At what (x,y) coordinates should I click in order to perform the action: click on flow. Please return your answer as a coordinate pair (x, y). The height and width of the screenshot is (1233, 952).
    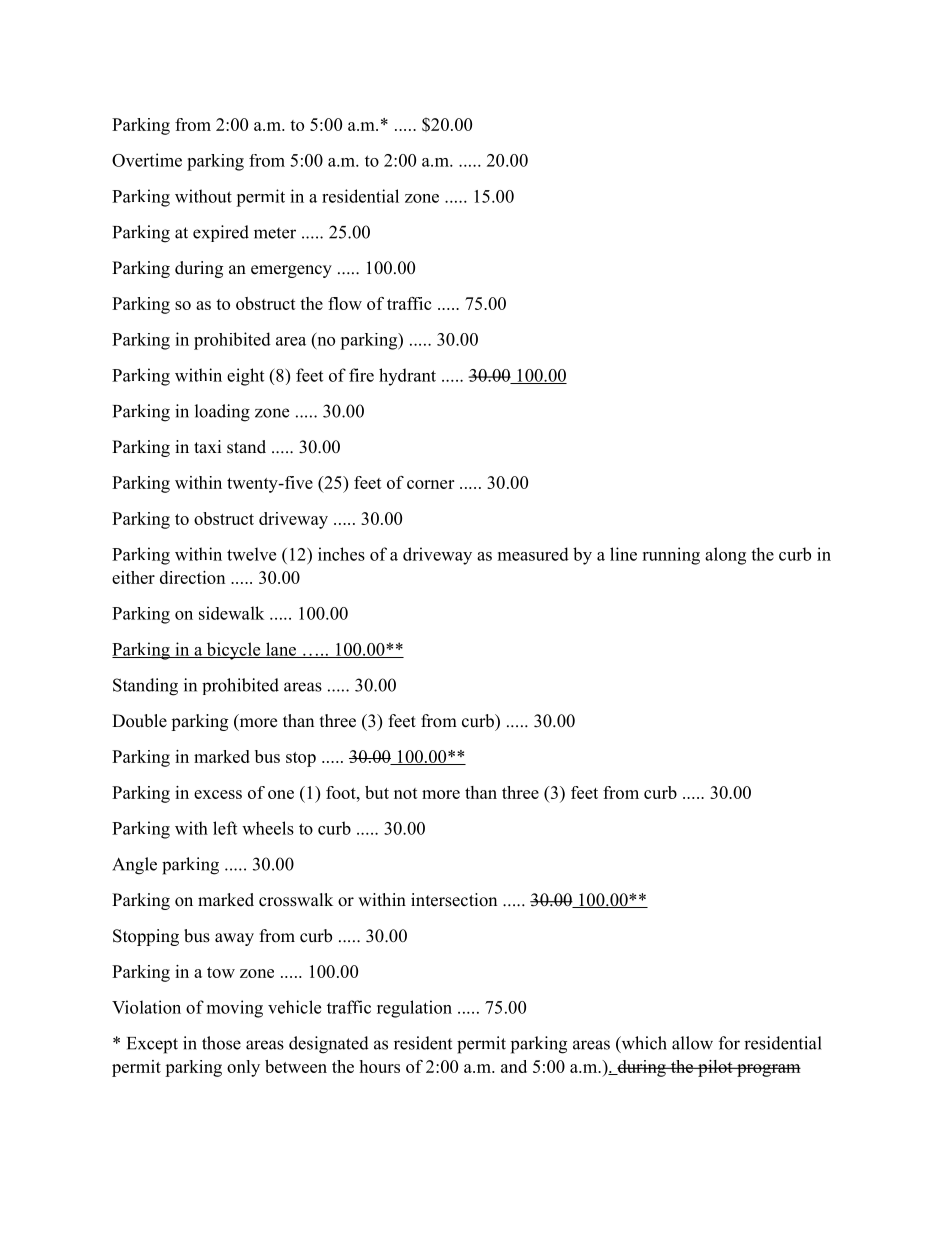
    Looking at the image, I should click on (345, 303).
